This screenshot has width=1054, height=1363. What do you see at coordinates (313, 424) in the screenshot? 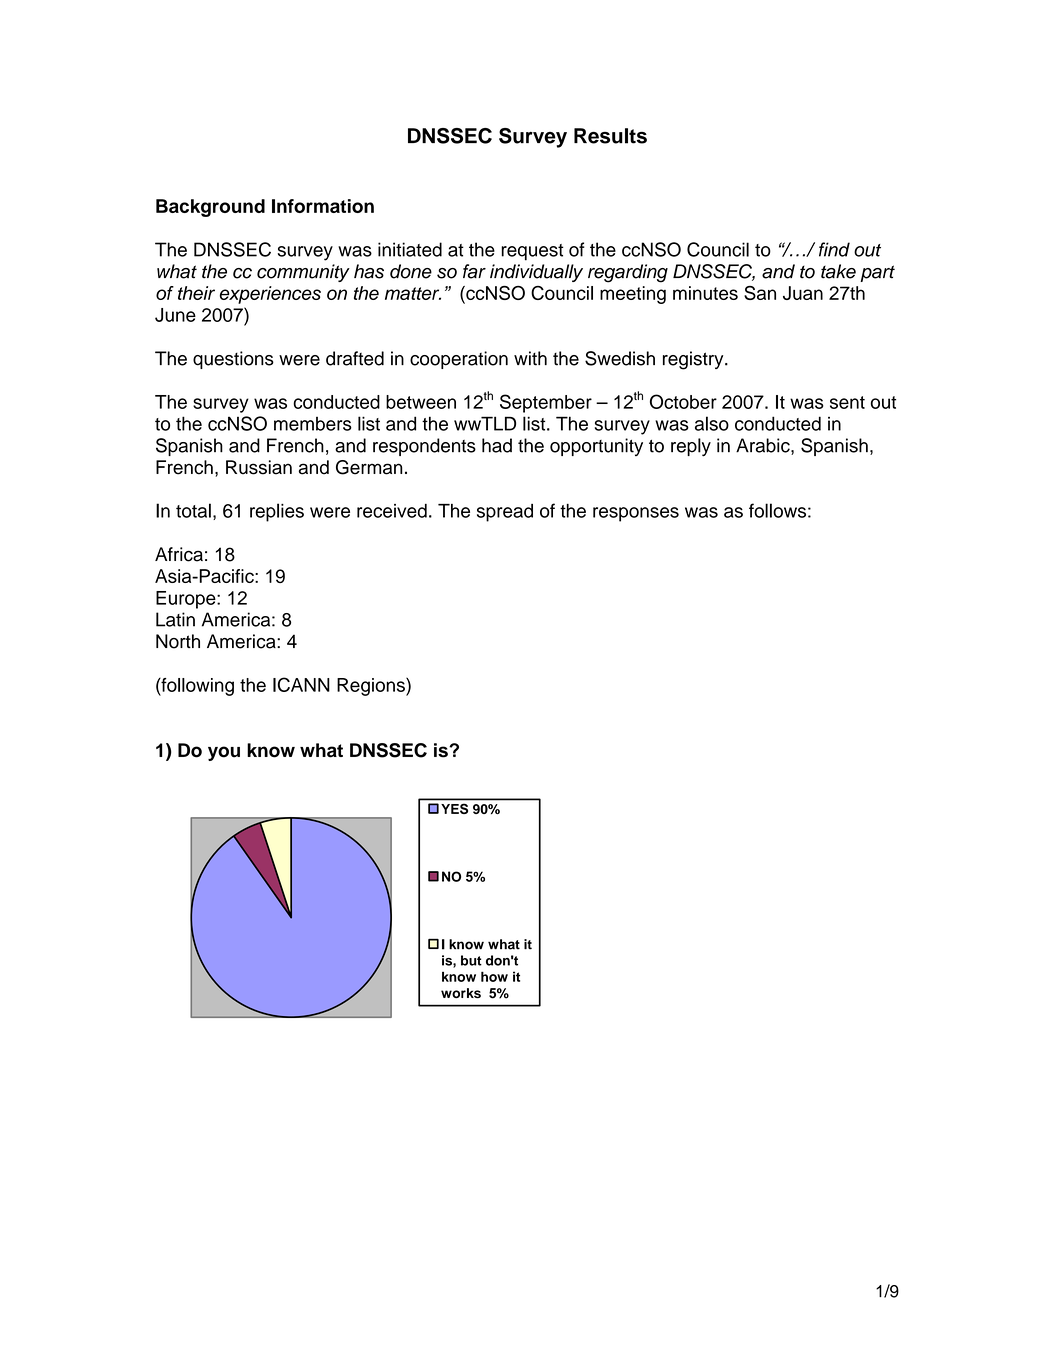
I see `members` at bounding box center [313, 424].
